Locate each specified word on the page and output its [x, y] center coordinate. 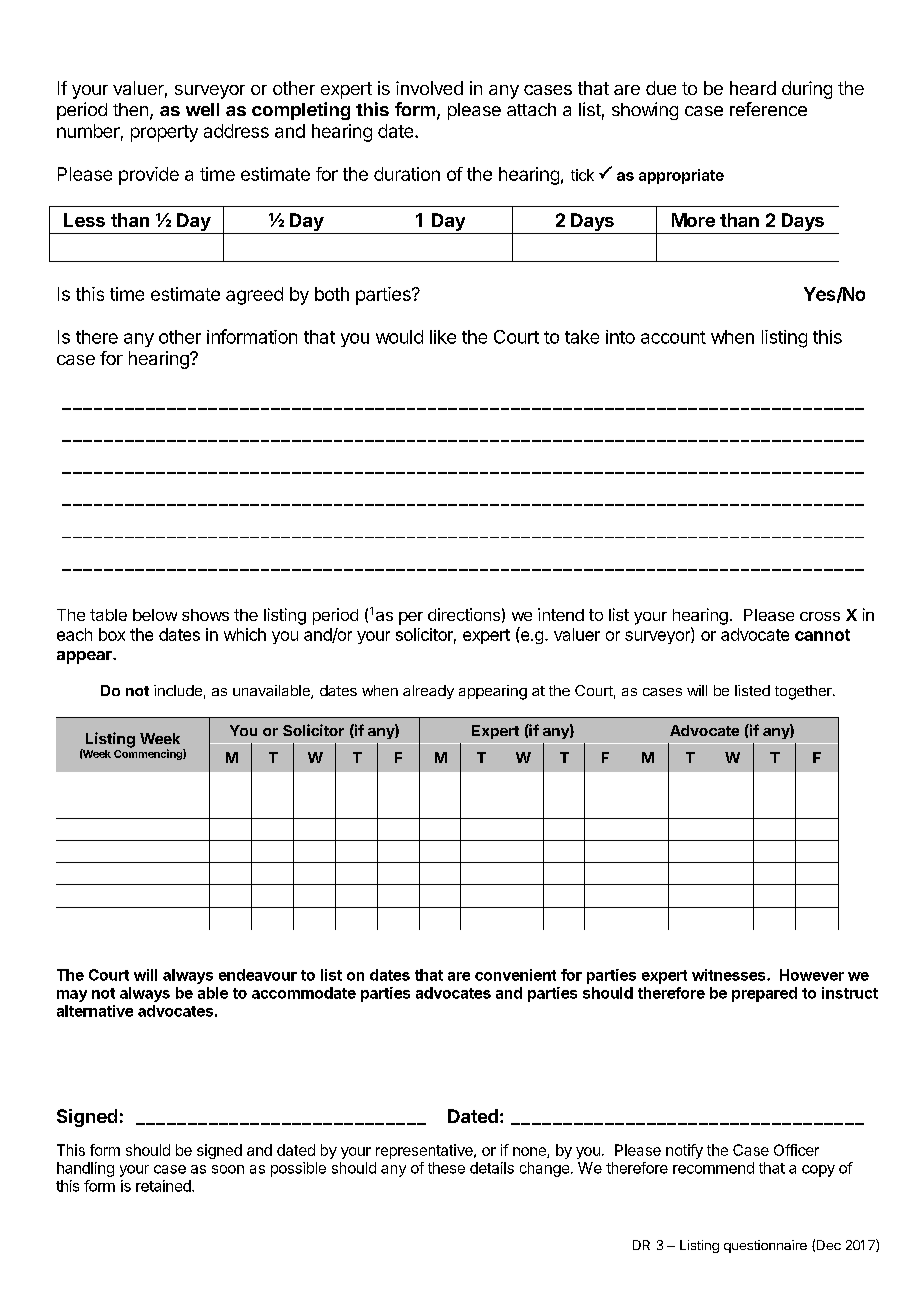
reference [768, 109]
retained [164, 1186]
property [164, 133]
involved [429, 88]
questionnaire [765, 1246]
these [446, 1168]
